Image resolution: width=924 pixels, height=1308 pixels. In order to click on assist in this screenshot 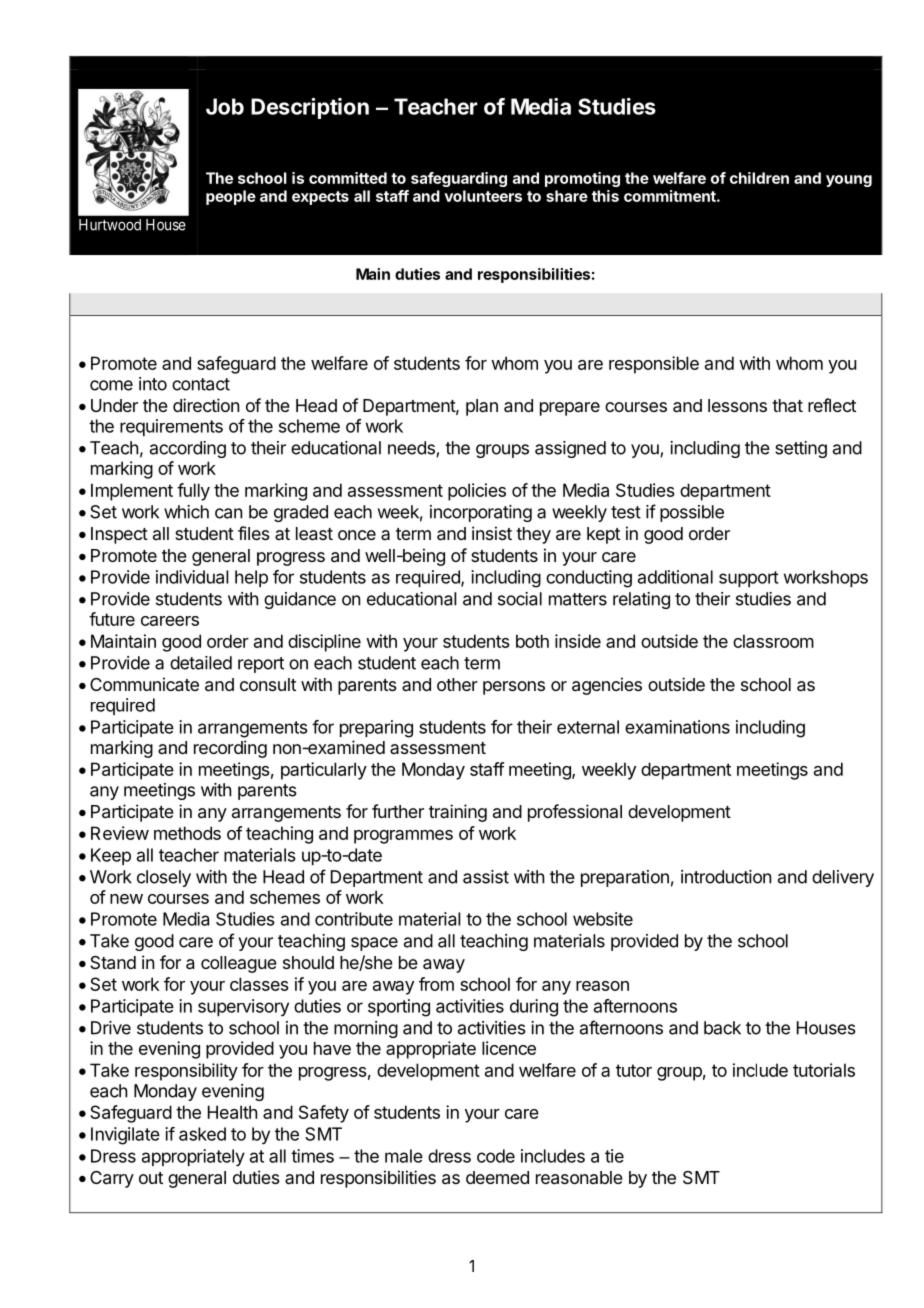, I will do `click(486, 877)`.
